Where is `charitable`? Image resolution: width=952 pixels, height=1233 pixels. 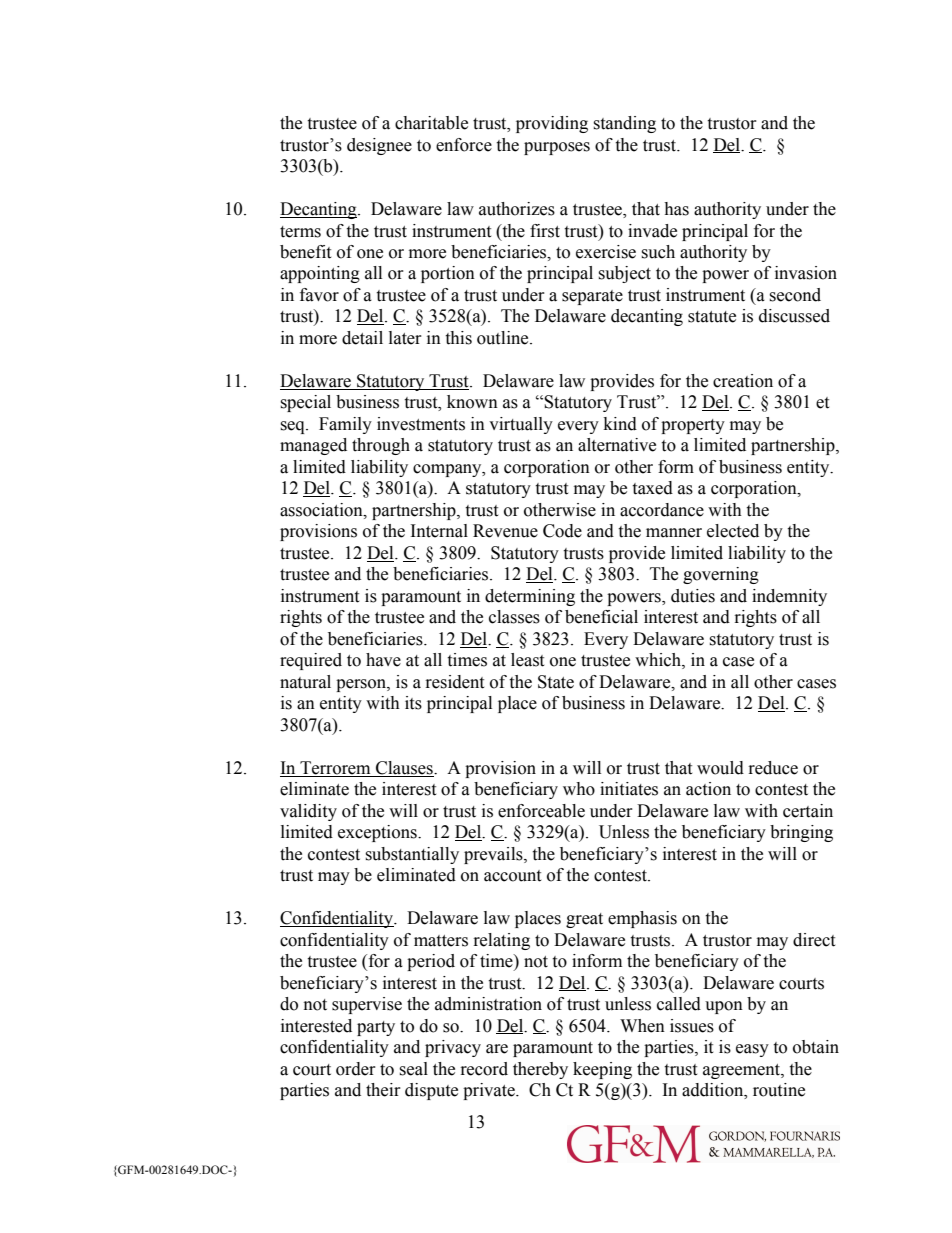 charitable is located at coordinates (431, 123).
